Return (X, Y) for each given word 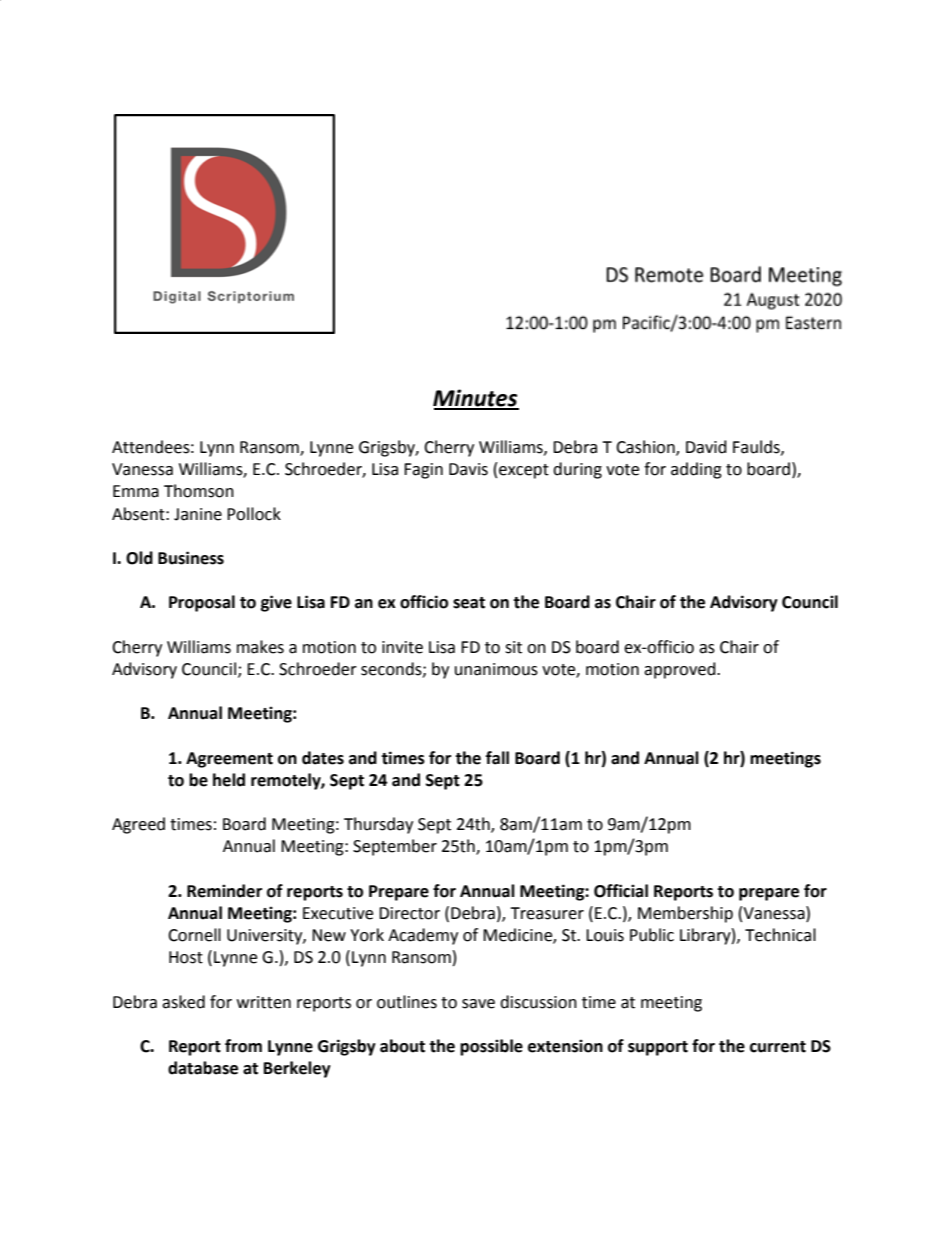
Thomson (199, 491)
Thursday (378, 825)
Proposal (202, 603)
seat (469, 603)
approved (681, 670)
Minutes (476, 399)
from (243, 1046)
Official (621, 891)
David (706, 447)
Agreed (138, 825)
